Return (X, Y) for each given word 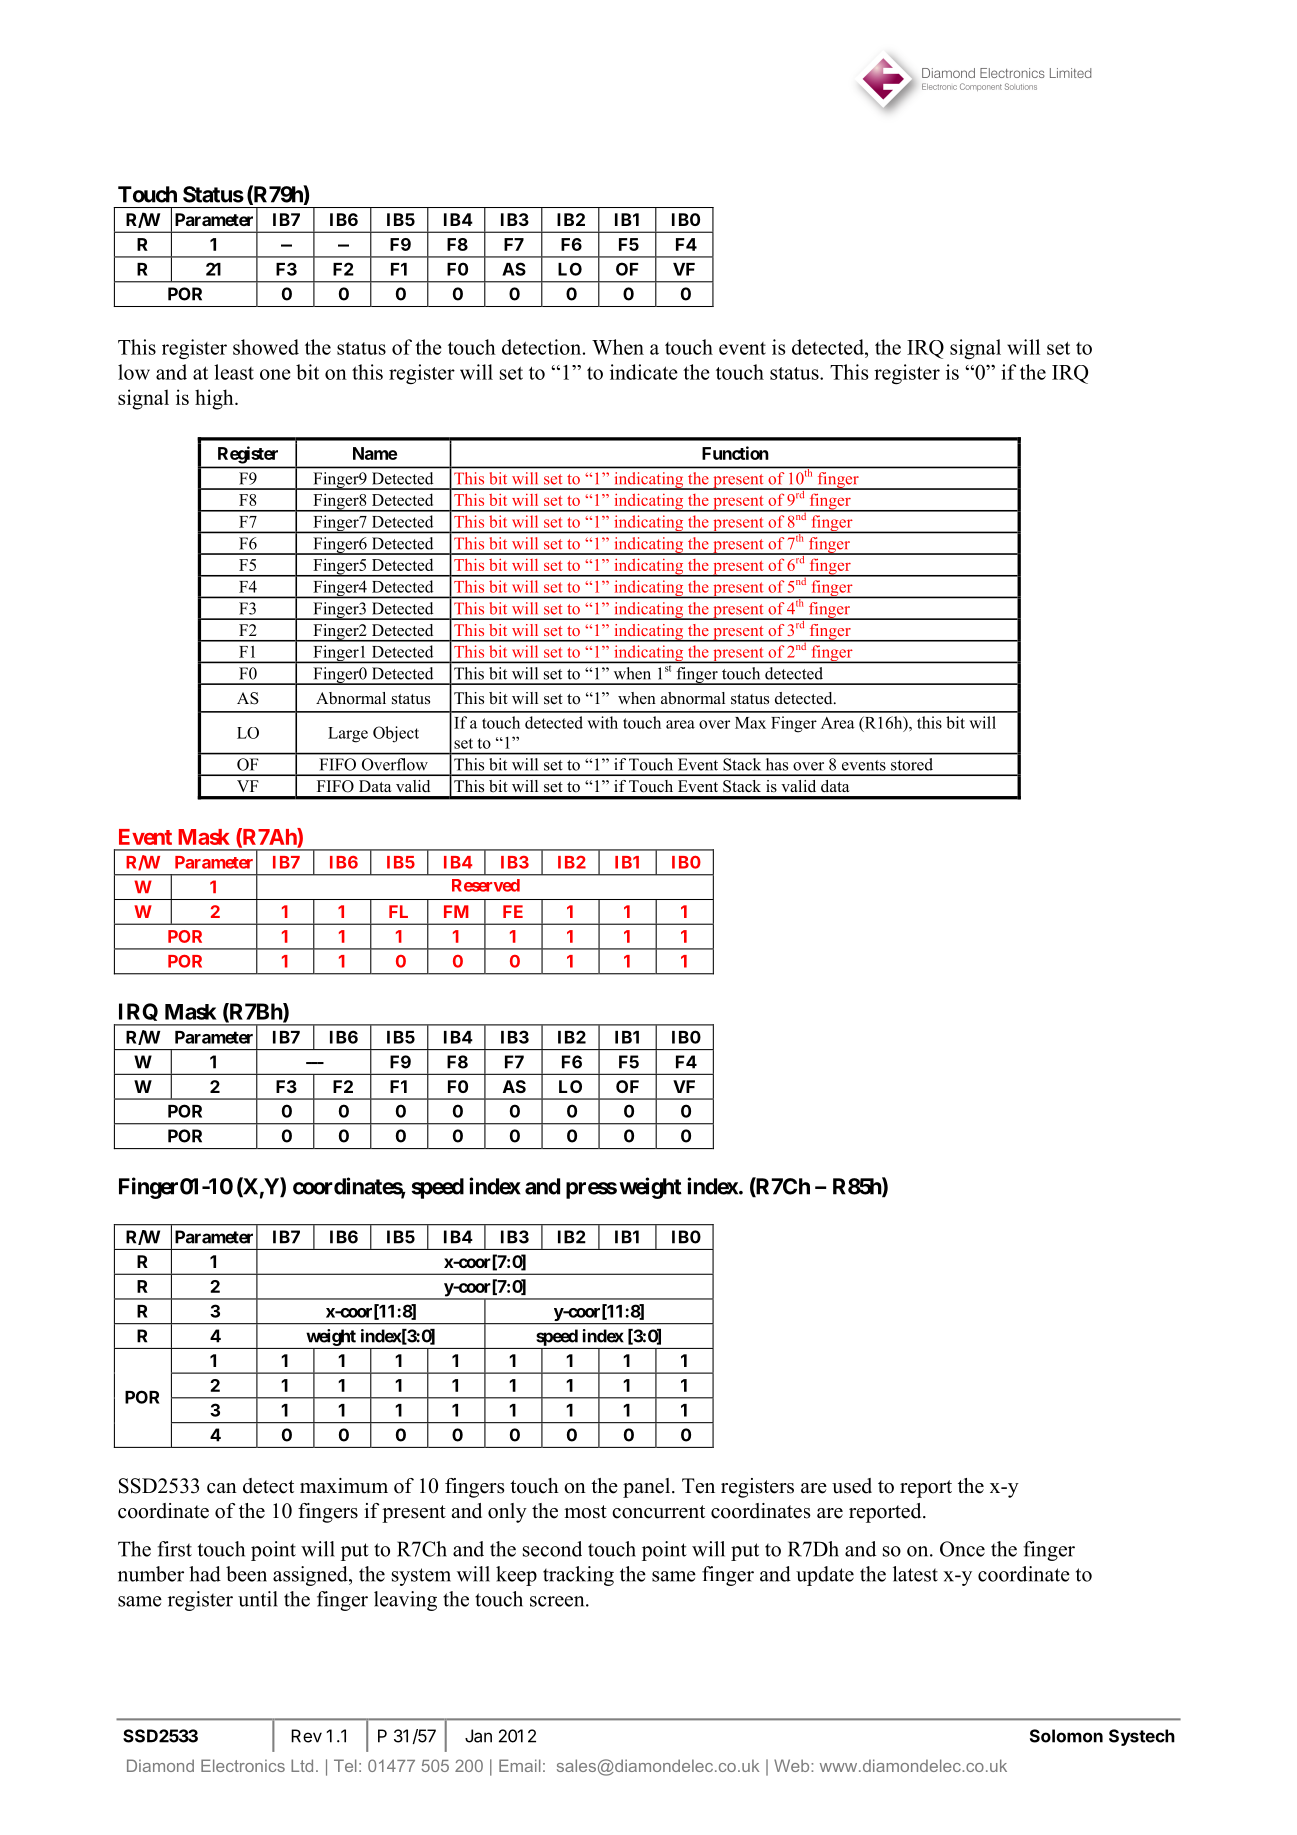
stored (912, 764)
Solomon (1066, 1736)
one (275, 374)
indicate (644, 372)
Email (520, 1765)
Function (735, 453)
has (777, 764)
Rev (306, 1736)
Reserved (486, 885)
